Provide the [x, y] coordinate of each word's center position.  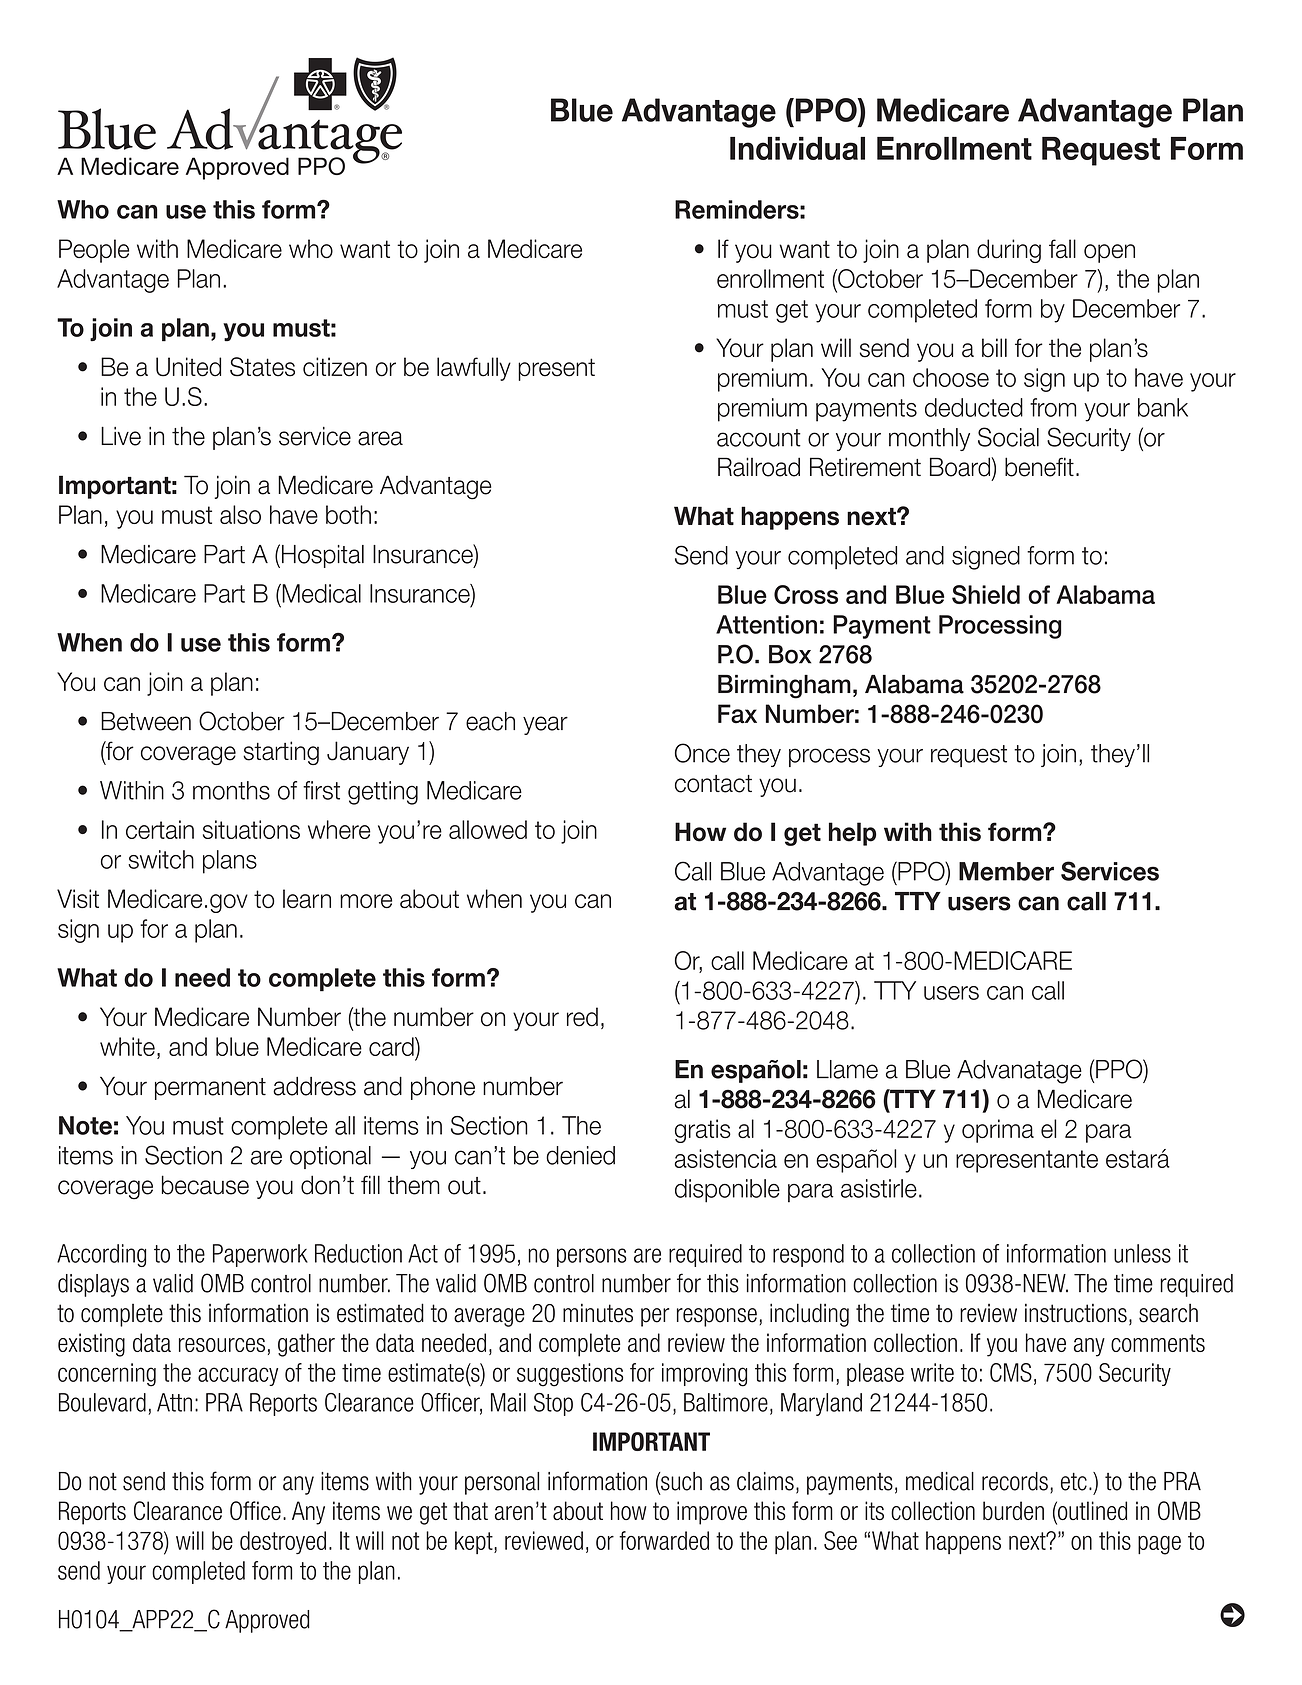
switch [161, 859]
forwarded [664, 1540]
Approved [267, 1621]
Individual [797, 148]
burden [1013, 1510]
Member [1006, 871]
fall [1062, 249]
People [94, 251]
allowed [488, 829]
